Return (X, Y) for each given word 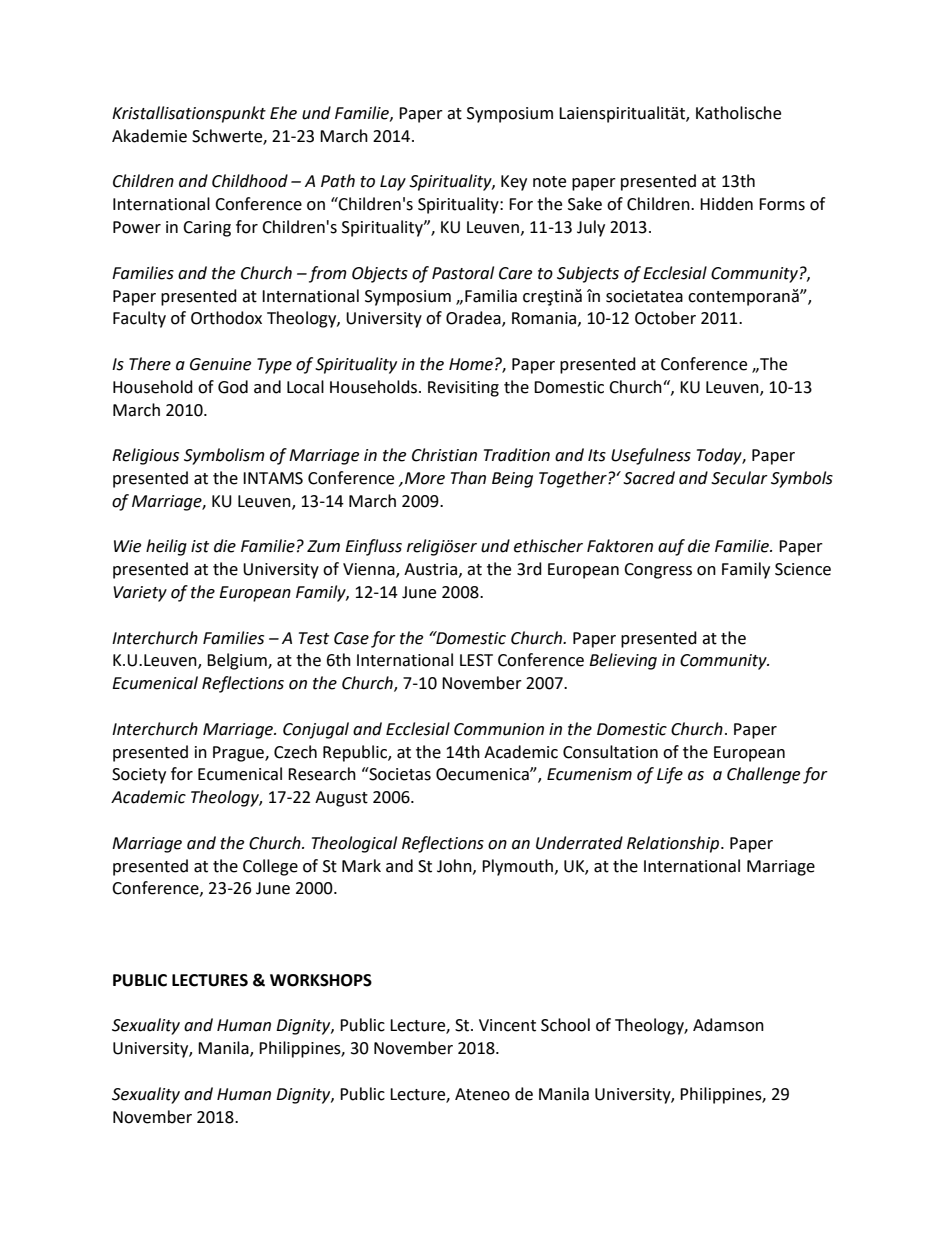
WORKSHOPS (321, 980)
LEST (476, 660)
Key (514, 183)
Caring (207, 229)
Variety (140, 594)
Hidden (726, 204)
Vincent (507, 1025)
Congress (658, 571)
